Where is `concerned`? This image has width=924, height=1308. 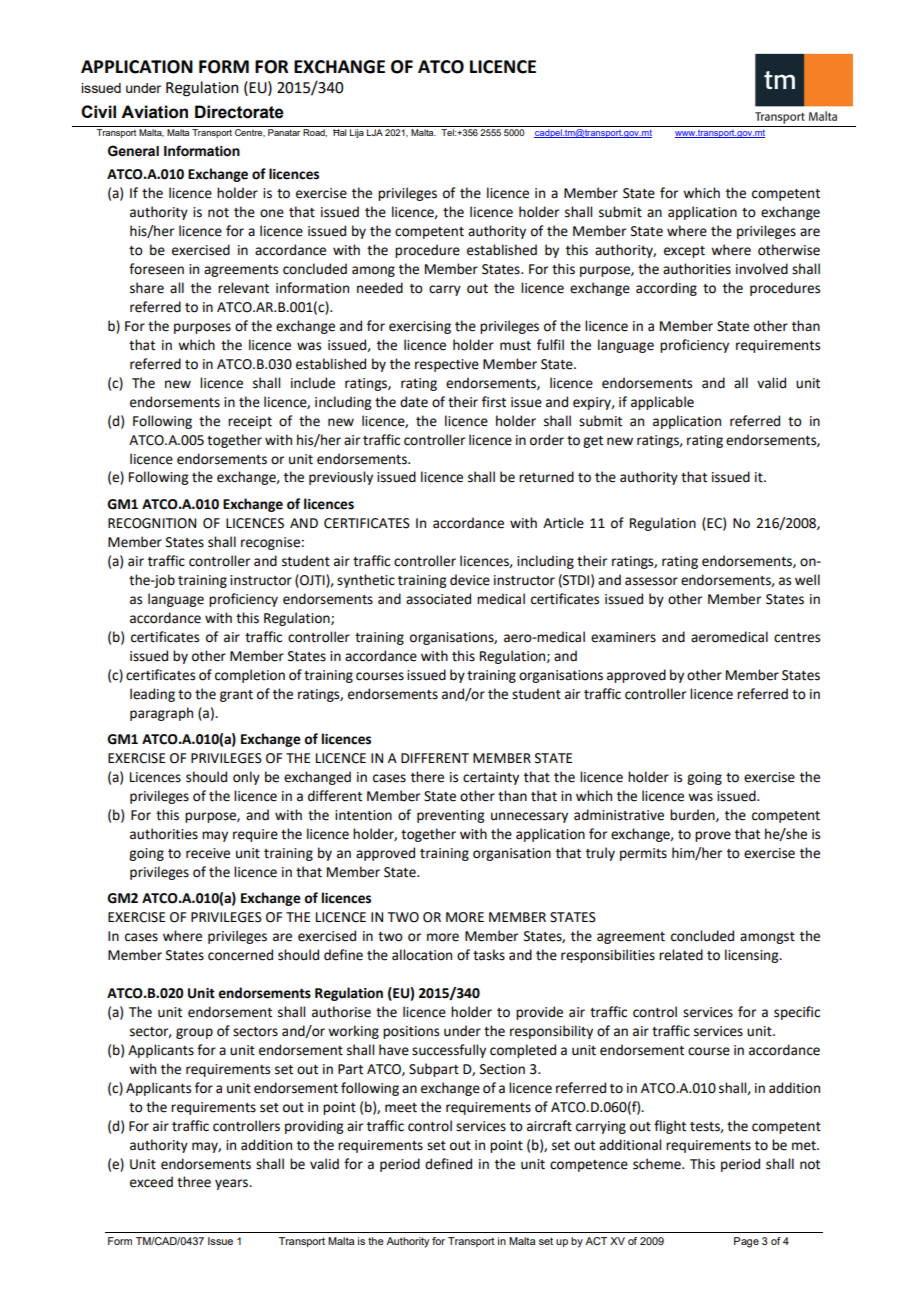
concerned is located at coordinates (240, 955).
